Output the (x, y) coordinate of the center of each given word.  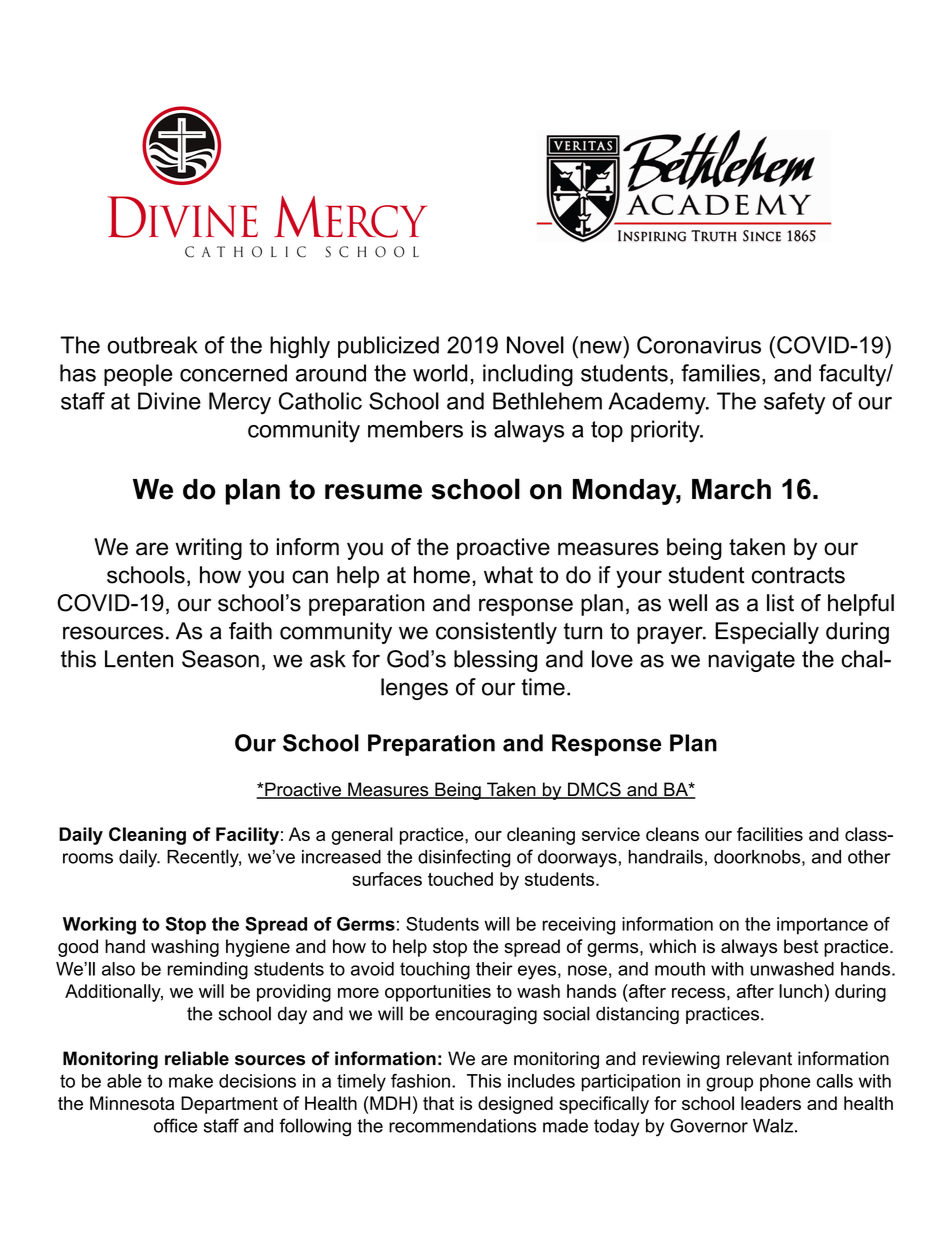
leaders (771, 1103)
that (438, 1103)
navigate (751, 661)
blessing (495, 661)
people (138, 375)
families (720, 373)
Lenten (139, 659)
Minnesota (132, 1103)
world (440, 373)
